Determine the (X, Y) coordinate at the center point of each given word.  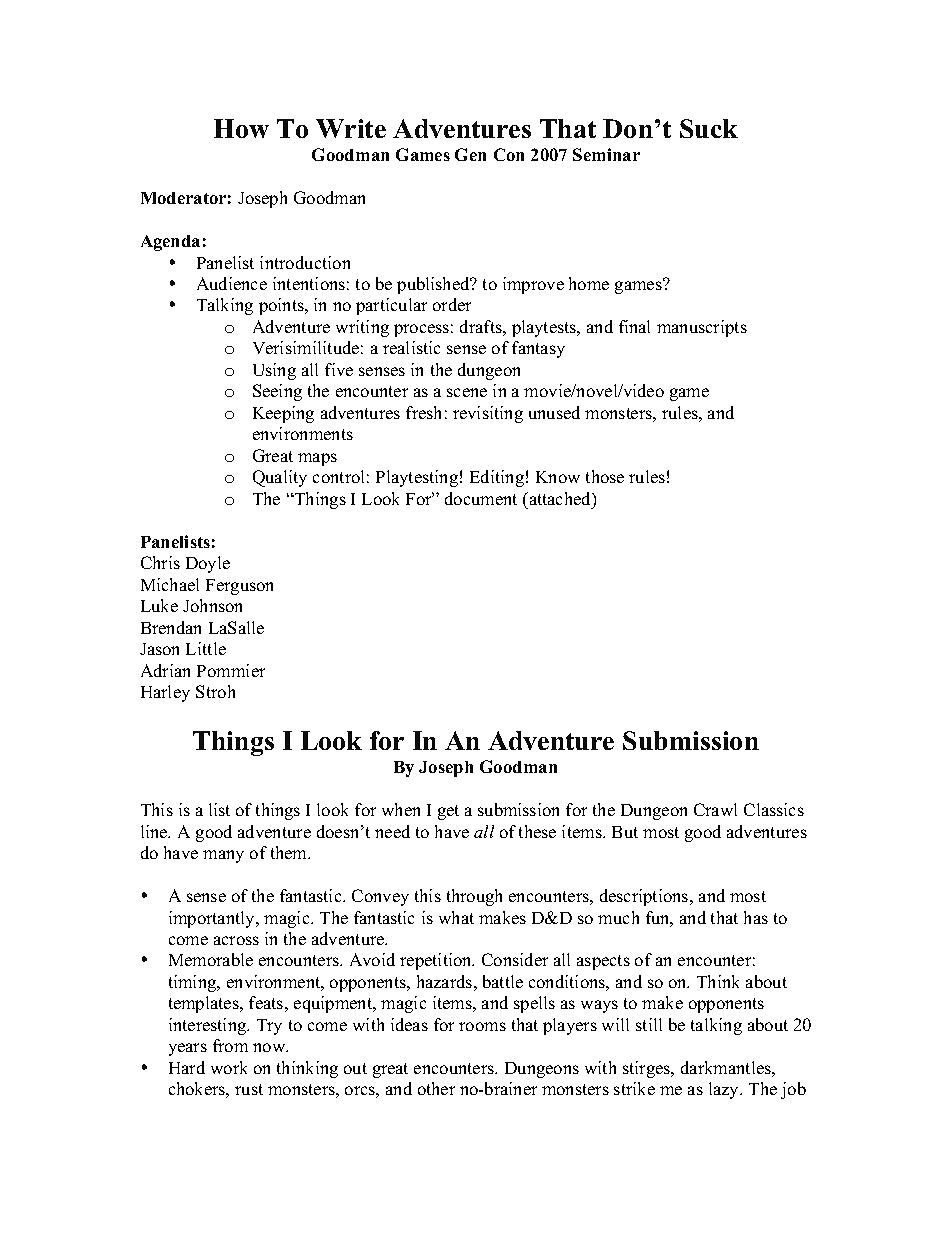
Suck (709, 128)
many (223, 856)
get (448, 812)
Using (274, 371)
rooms (482, 1026)
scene (467, 392)
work (229, 1067)
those (605, 476)
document (481, 498)
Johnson (212, 605)
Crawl (715, 809)
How (241, 128)
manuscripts (702, 328)
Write (351, 128)
